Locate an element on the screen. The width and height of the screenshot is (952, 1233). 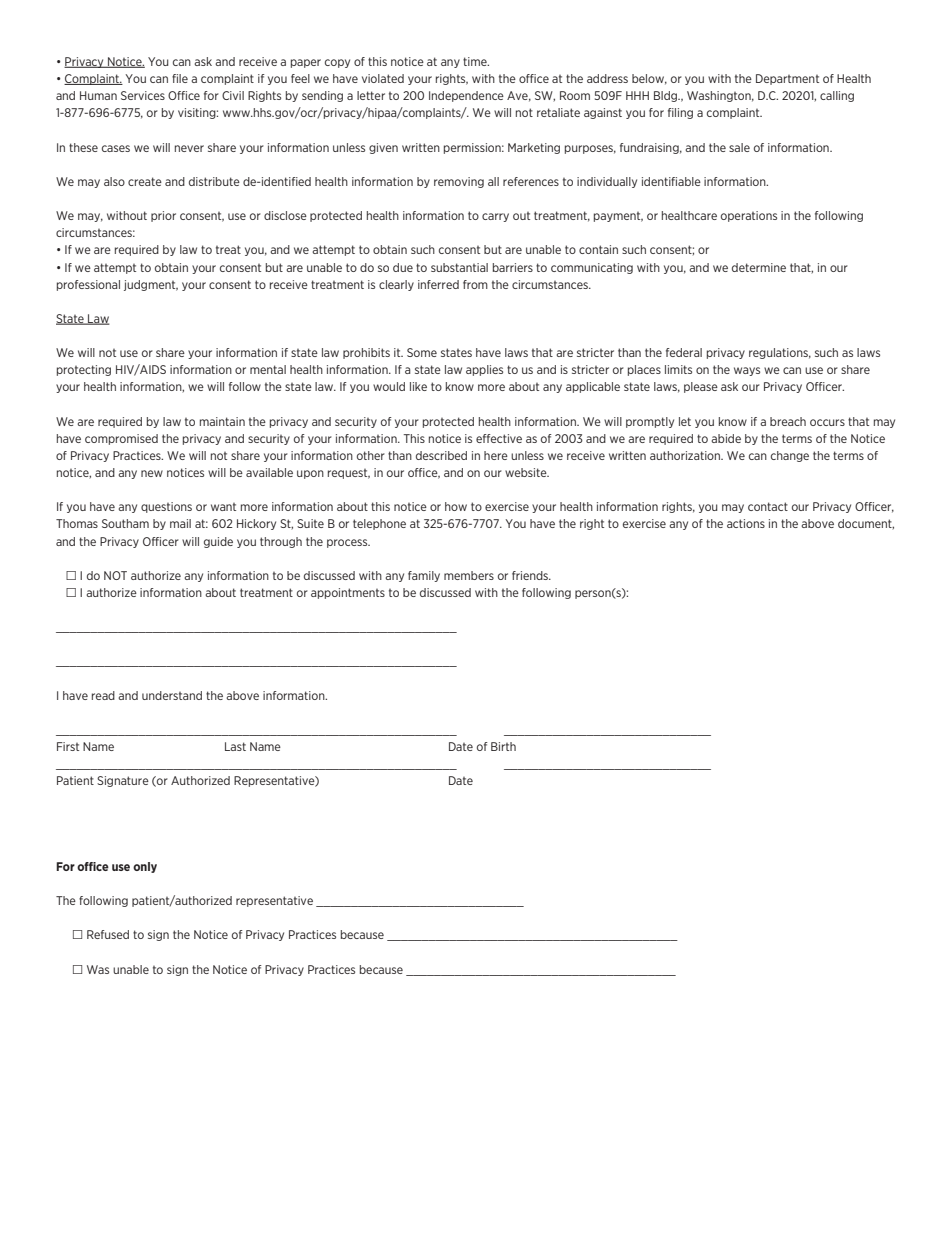
Services is located at coordinates (143, 95).
